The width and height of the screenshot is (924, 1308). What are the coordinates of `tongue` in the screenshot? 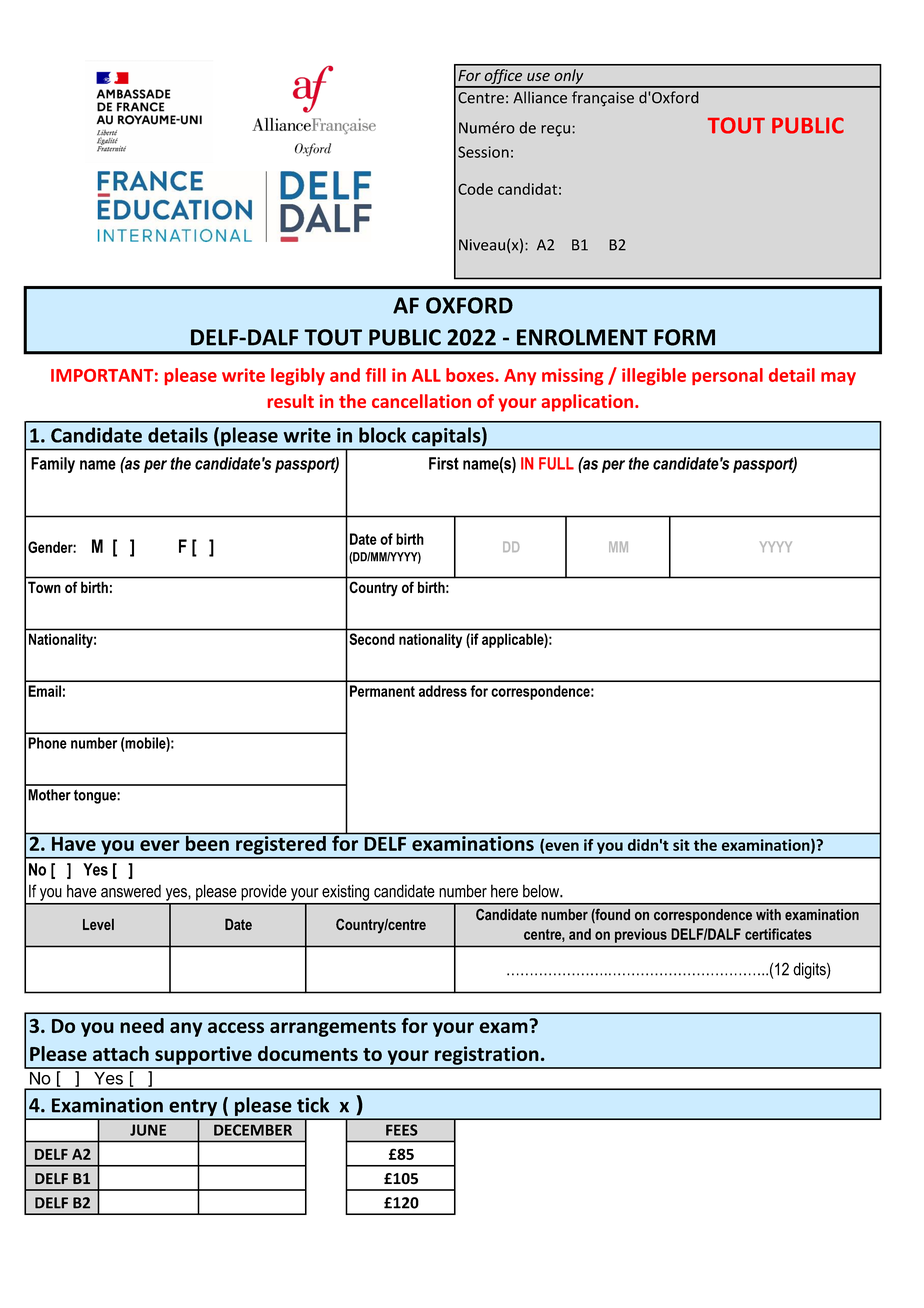 It's located at (96, 797).
